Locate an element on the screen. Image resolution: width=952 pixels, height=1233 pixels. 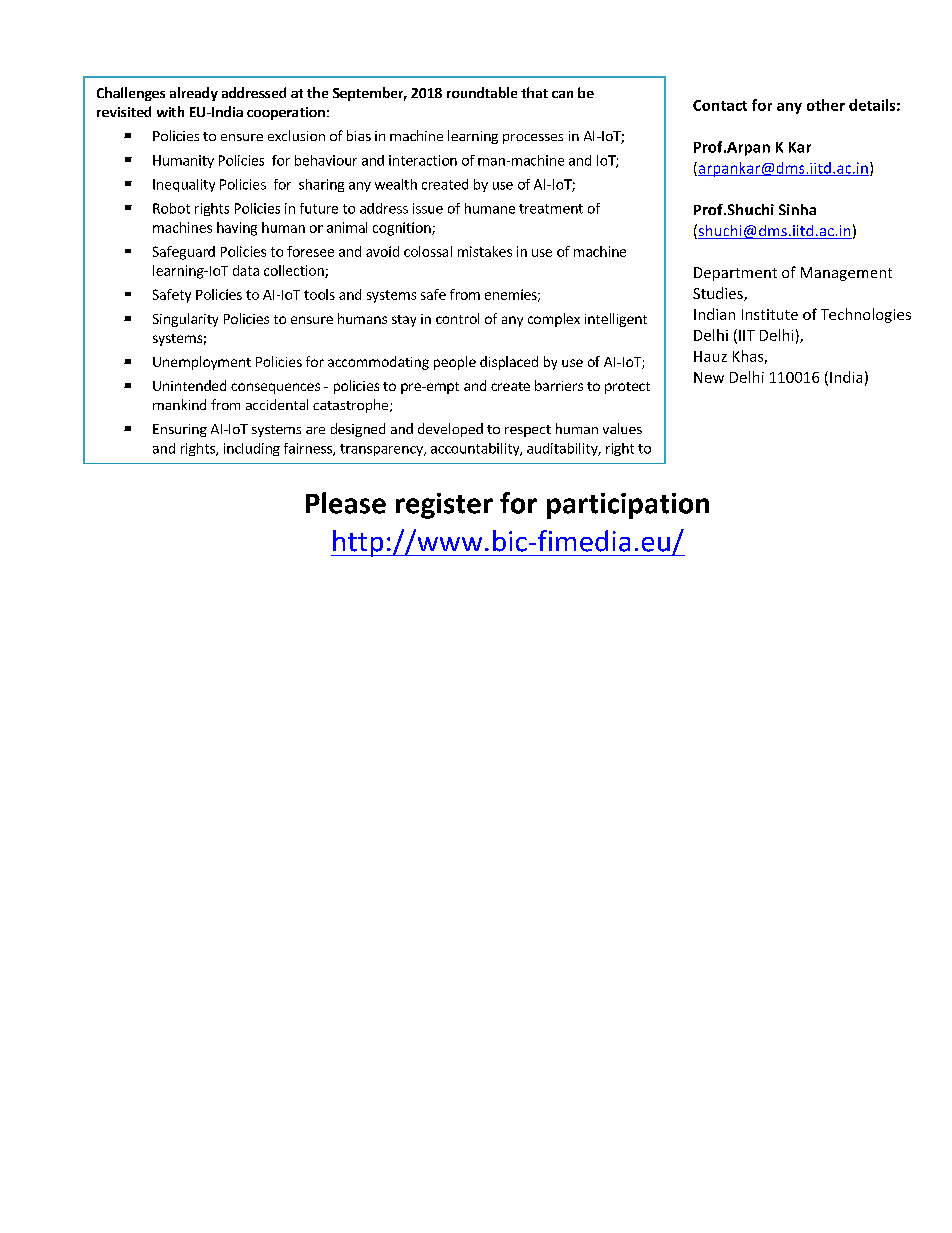
roundtable is located at coordinates (482, 92).
